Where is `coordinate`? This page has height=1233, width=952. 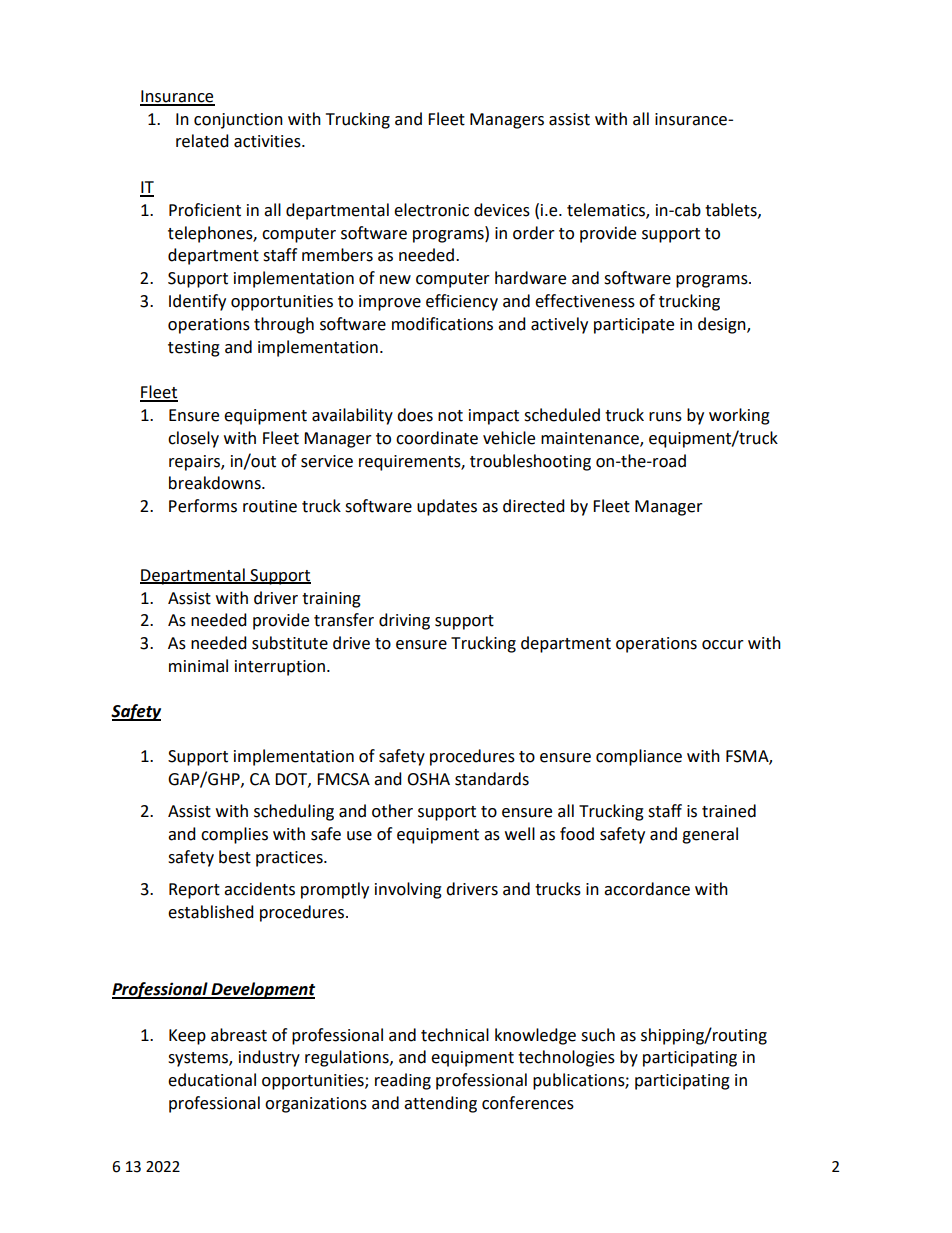 coordinate is located at coordinates (437, 438).
